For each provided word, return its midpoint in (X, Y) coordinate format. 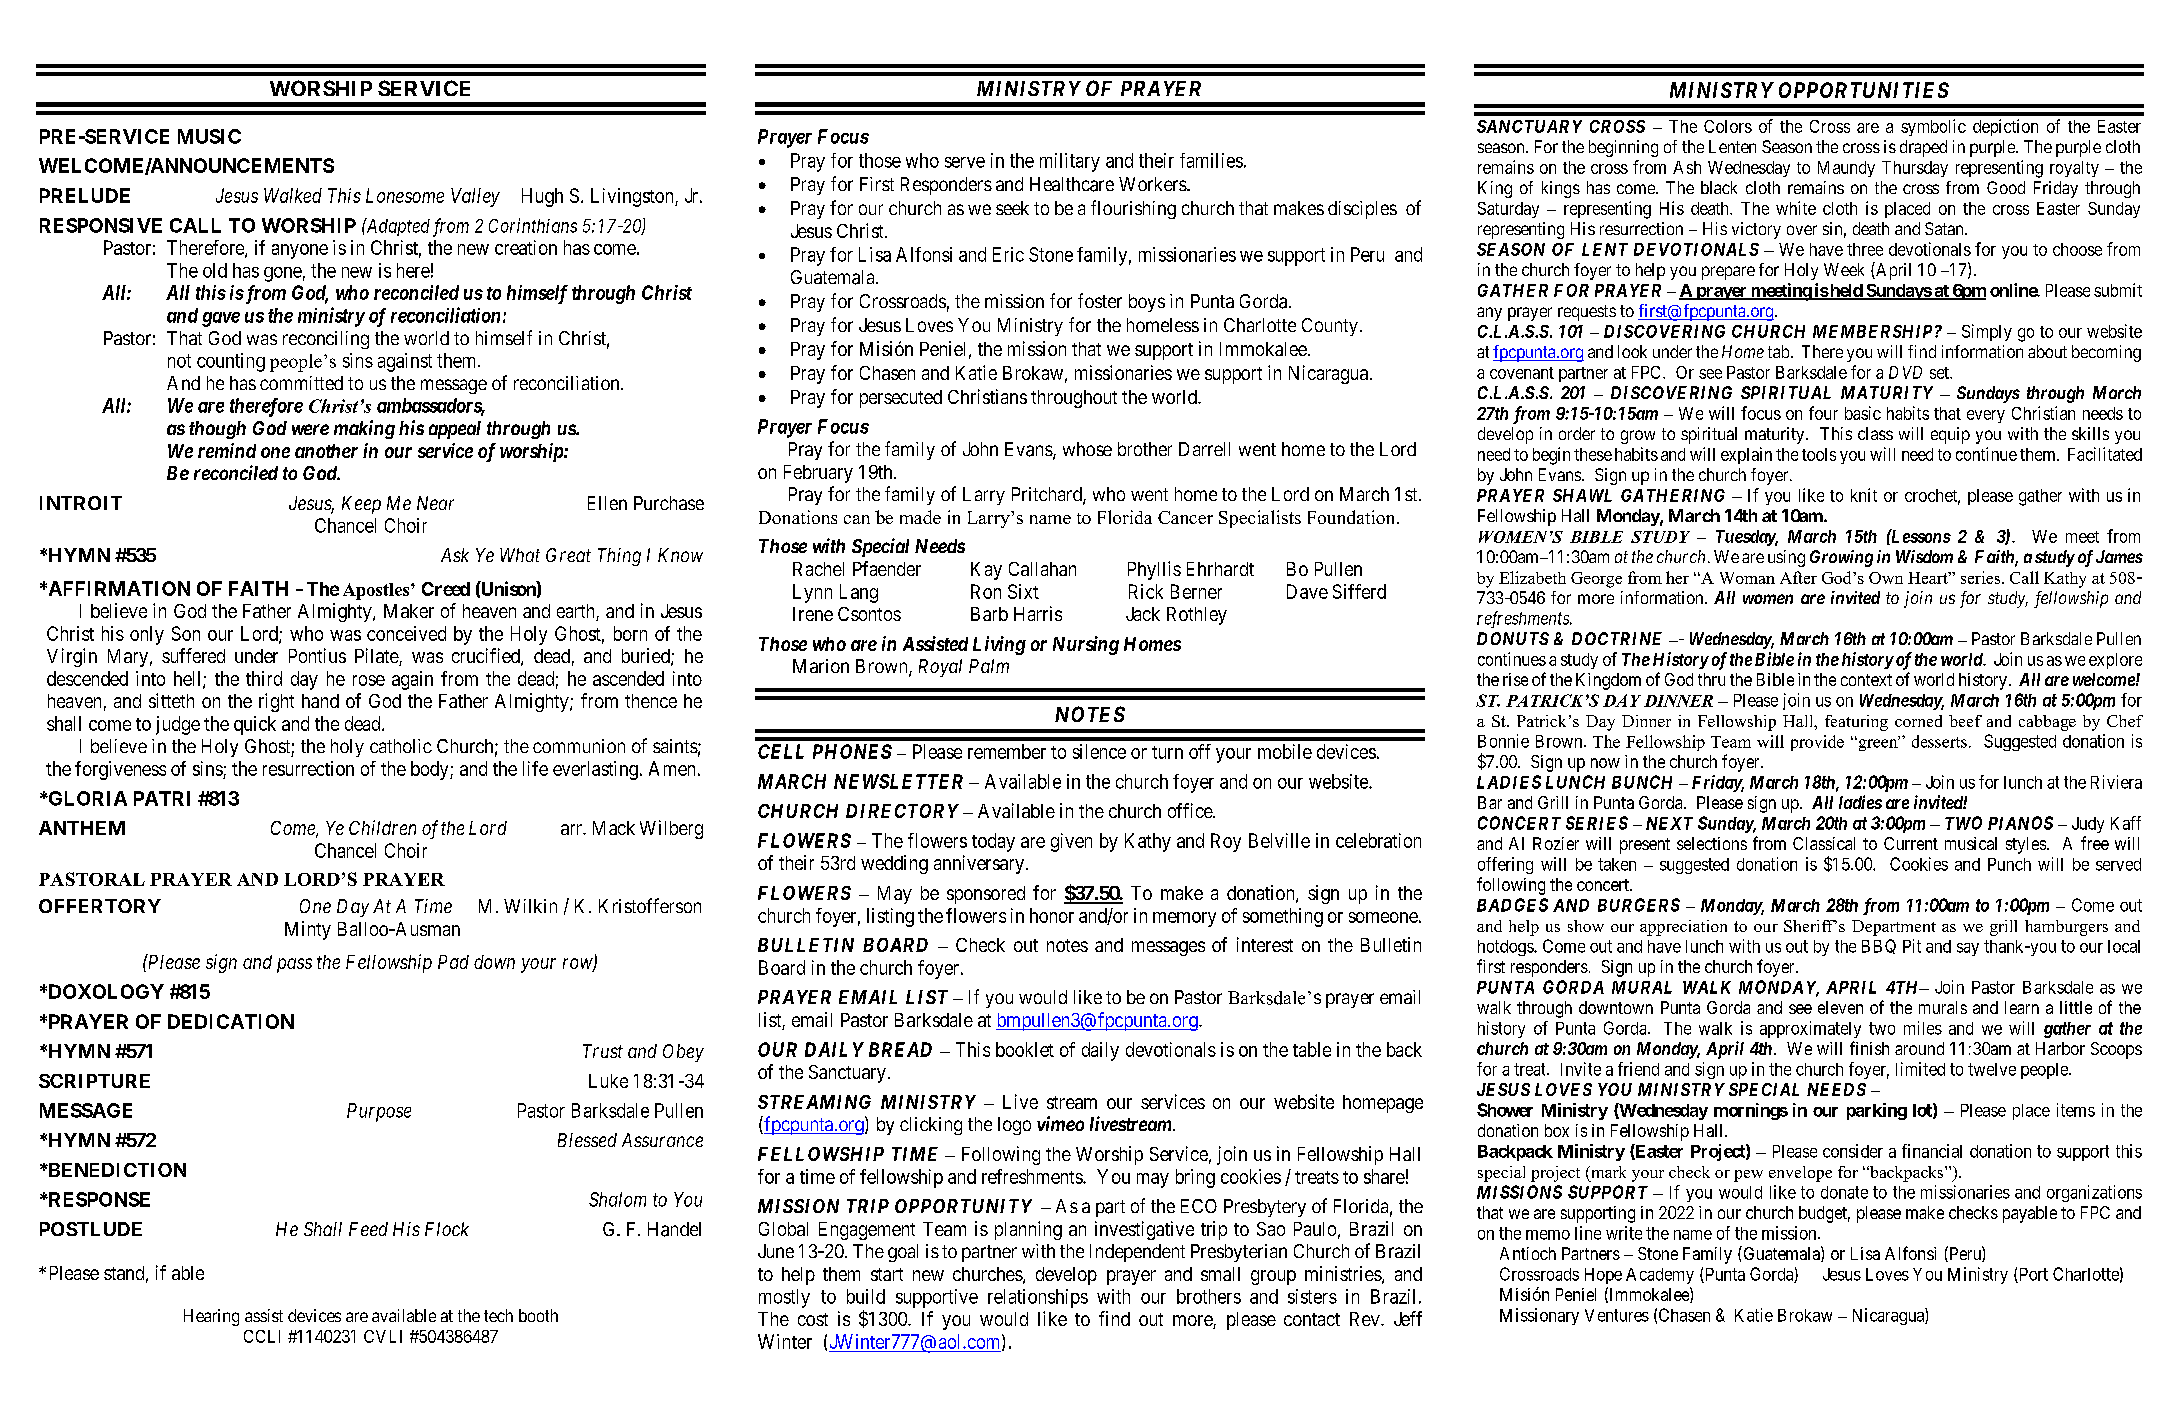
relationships (1038, 1298)
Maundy (1846, 169)
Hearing (211, 1317)
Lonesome (405, 195)
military (1070, 162)
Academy (1660, 1276)
